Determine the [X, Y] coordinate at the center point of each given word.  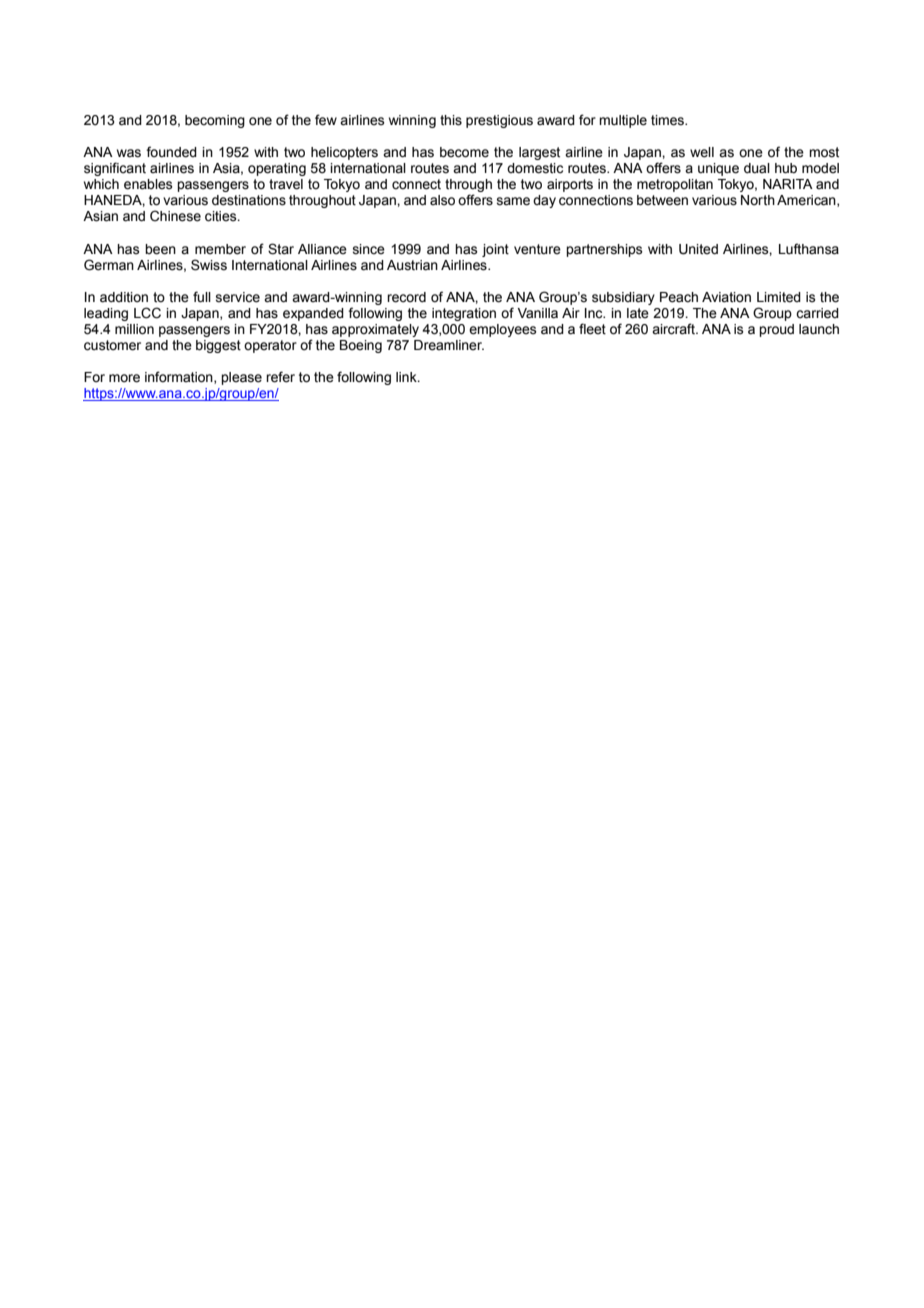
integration [464, 314]
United [698, 249]
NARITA [788, 184]
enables [148, 184]
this [451, 120]
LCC [147, 313]
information [180, 377]
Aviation [726, 297]
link [407, 377]
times [668, 120]
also [442, 200]
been [160, 249]
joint [495, 250]
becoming [215, 121]
